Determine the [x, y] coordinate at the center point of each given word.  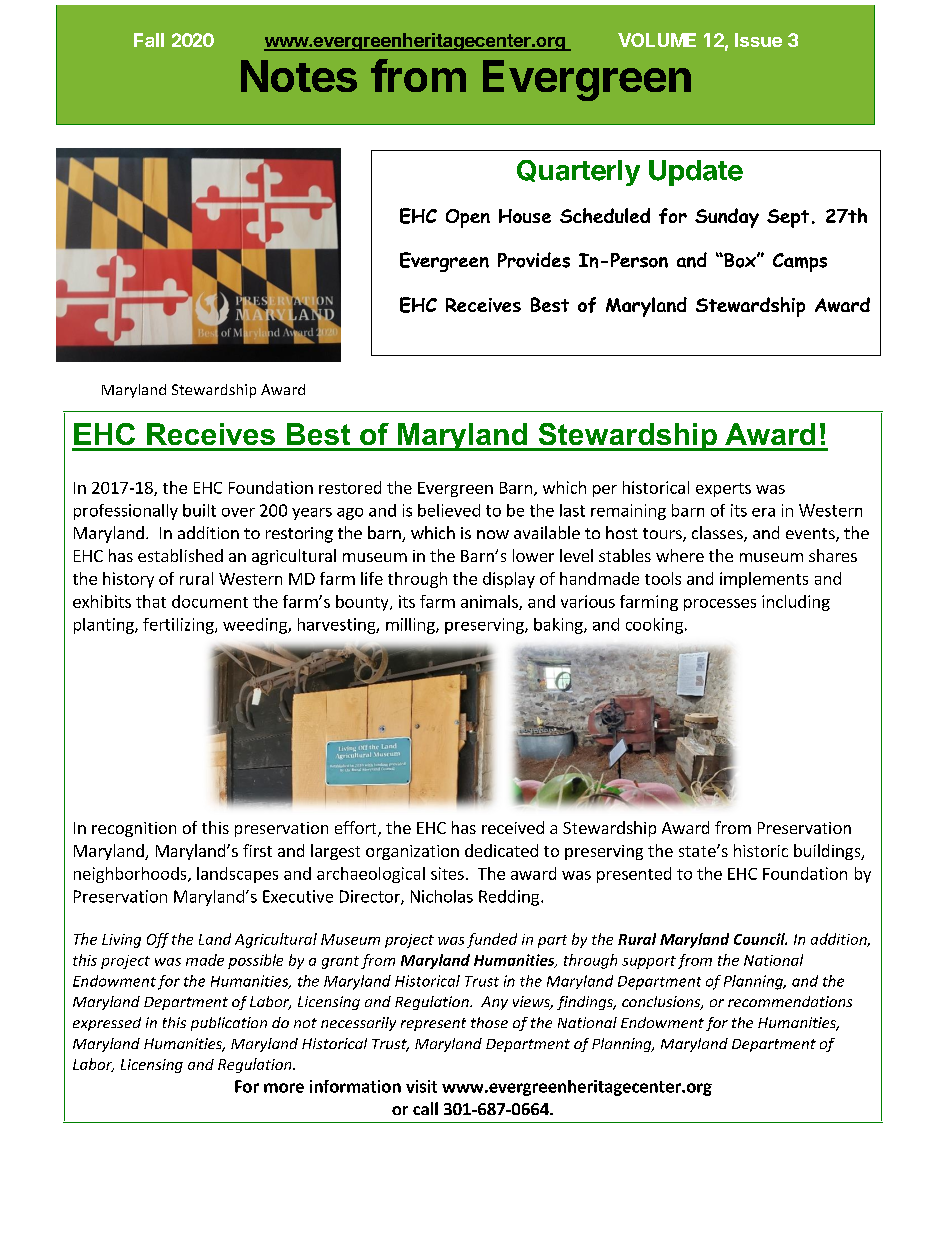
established [180, 555]
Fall [149, 40]
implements [764, 580]
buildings [828, 852]
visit [421, 1086]
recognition [134, 829]
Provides [534, 260]
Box [740, 260]
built [199, 510]
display [509, 580]
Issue [758, 40]
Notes [299, 76]
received [513, 827]
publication [229, 1024]
